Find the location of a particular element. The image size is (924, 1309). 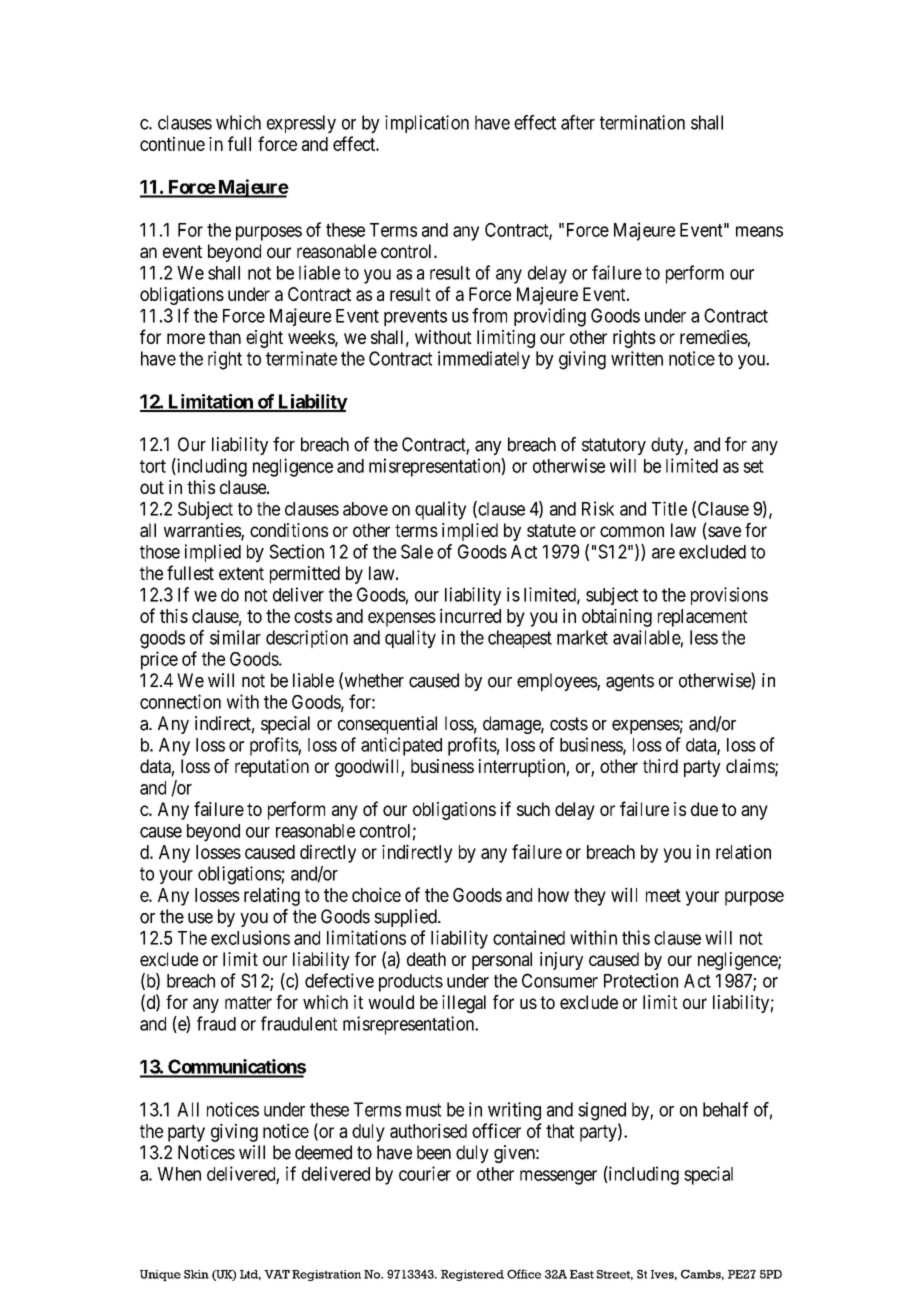

statutory is located at coordinates (614, 446).
